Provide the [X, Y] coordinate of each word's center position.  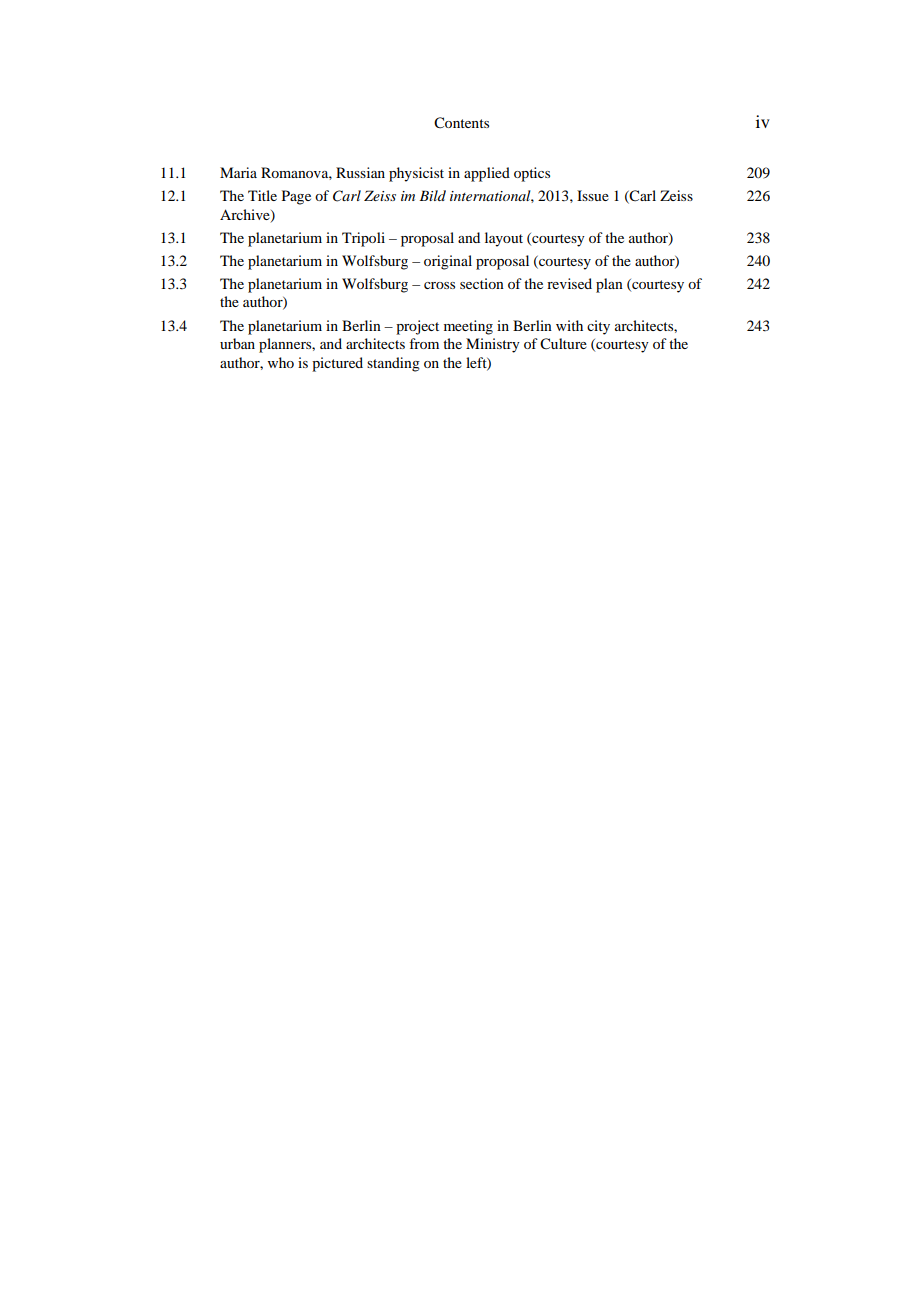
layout [504, 239]
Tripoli [363, 239]
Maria [238, 172]
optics [532, 174]
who [281, 362]
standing [393, 364]
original [448, 262]
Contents [461, 123]
